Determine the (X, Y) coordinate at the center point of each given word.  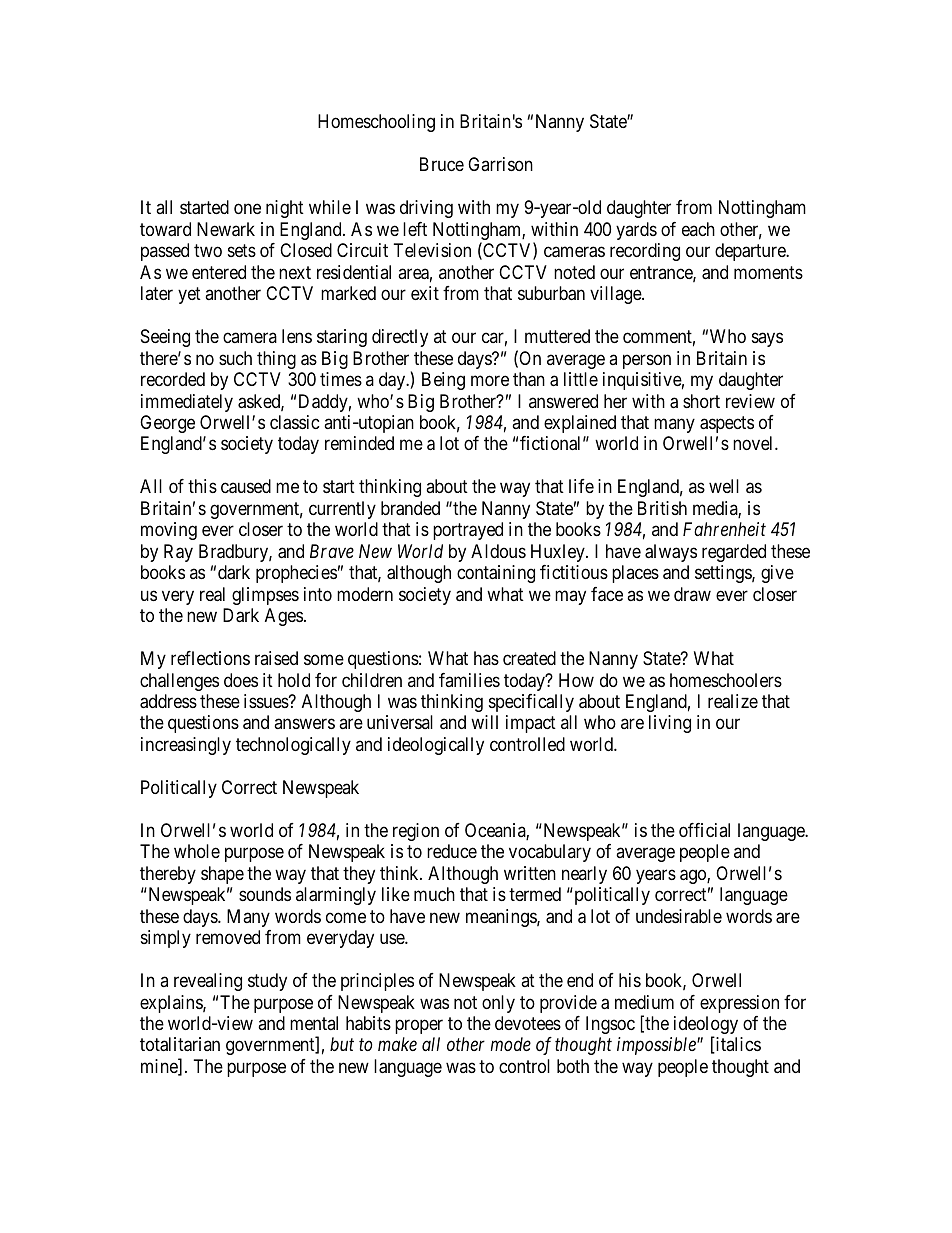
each (698, 229)
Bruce (442, 164)
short (701, 401)
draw (692, 594)
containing (496, 574)
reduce (452, 851)
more (490, 380)
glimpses (265, 596)
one (247, 209)
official (704, 830)
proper (419, 1026)
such (235, 358)
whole (197, 851)
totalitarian (180, 1044)
